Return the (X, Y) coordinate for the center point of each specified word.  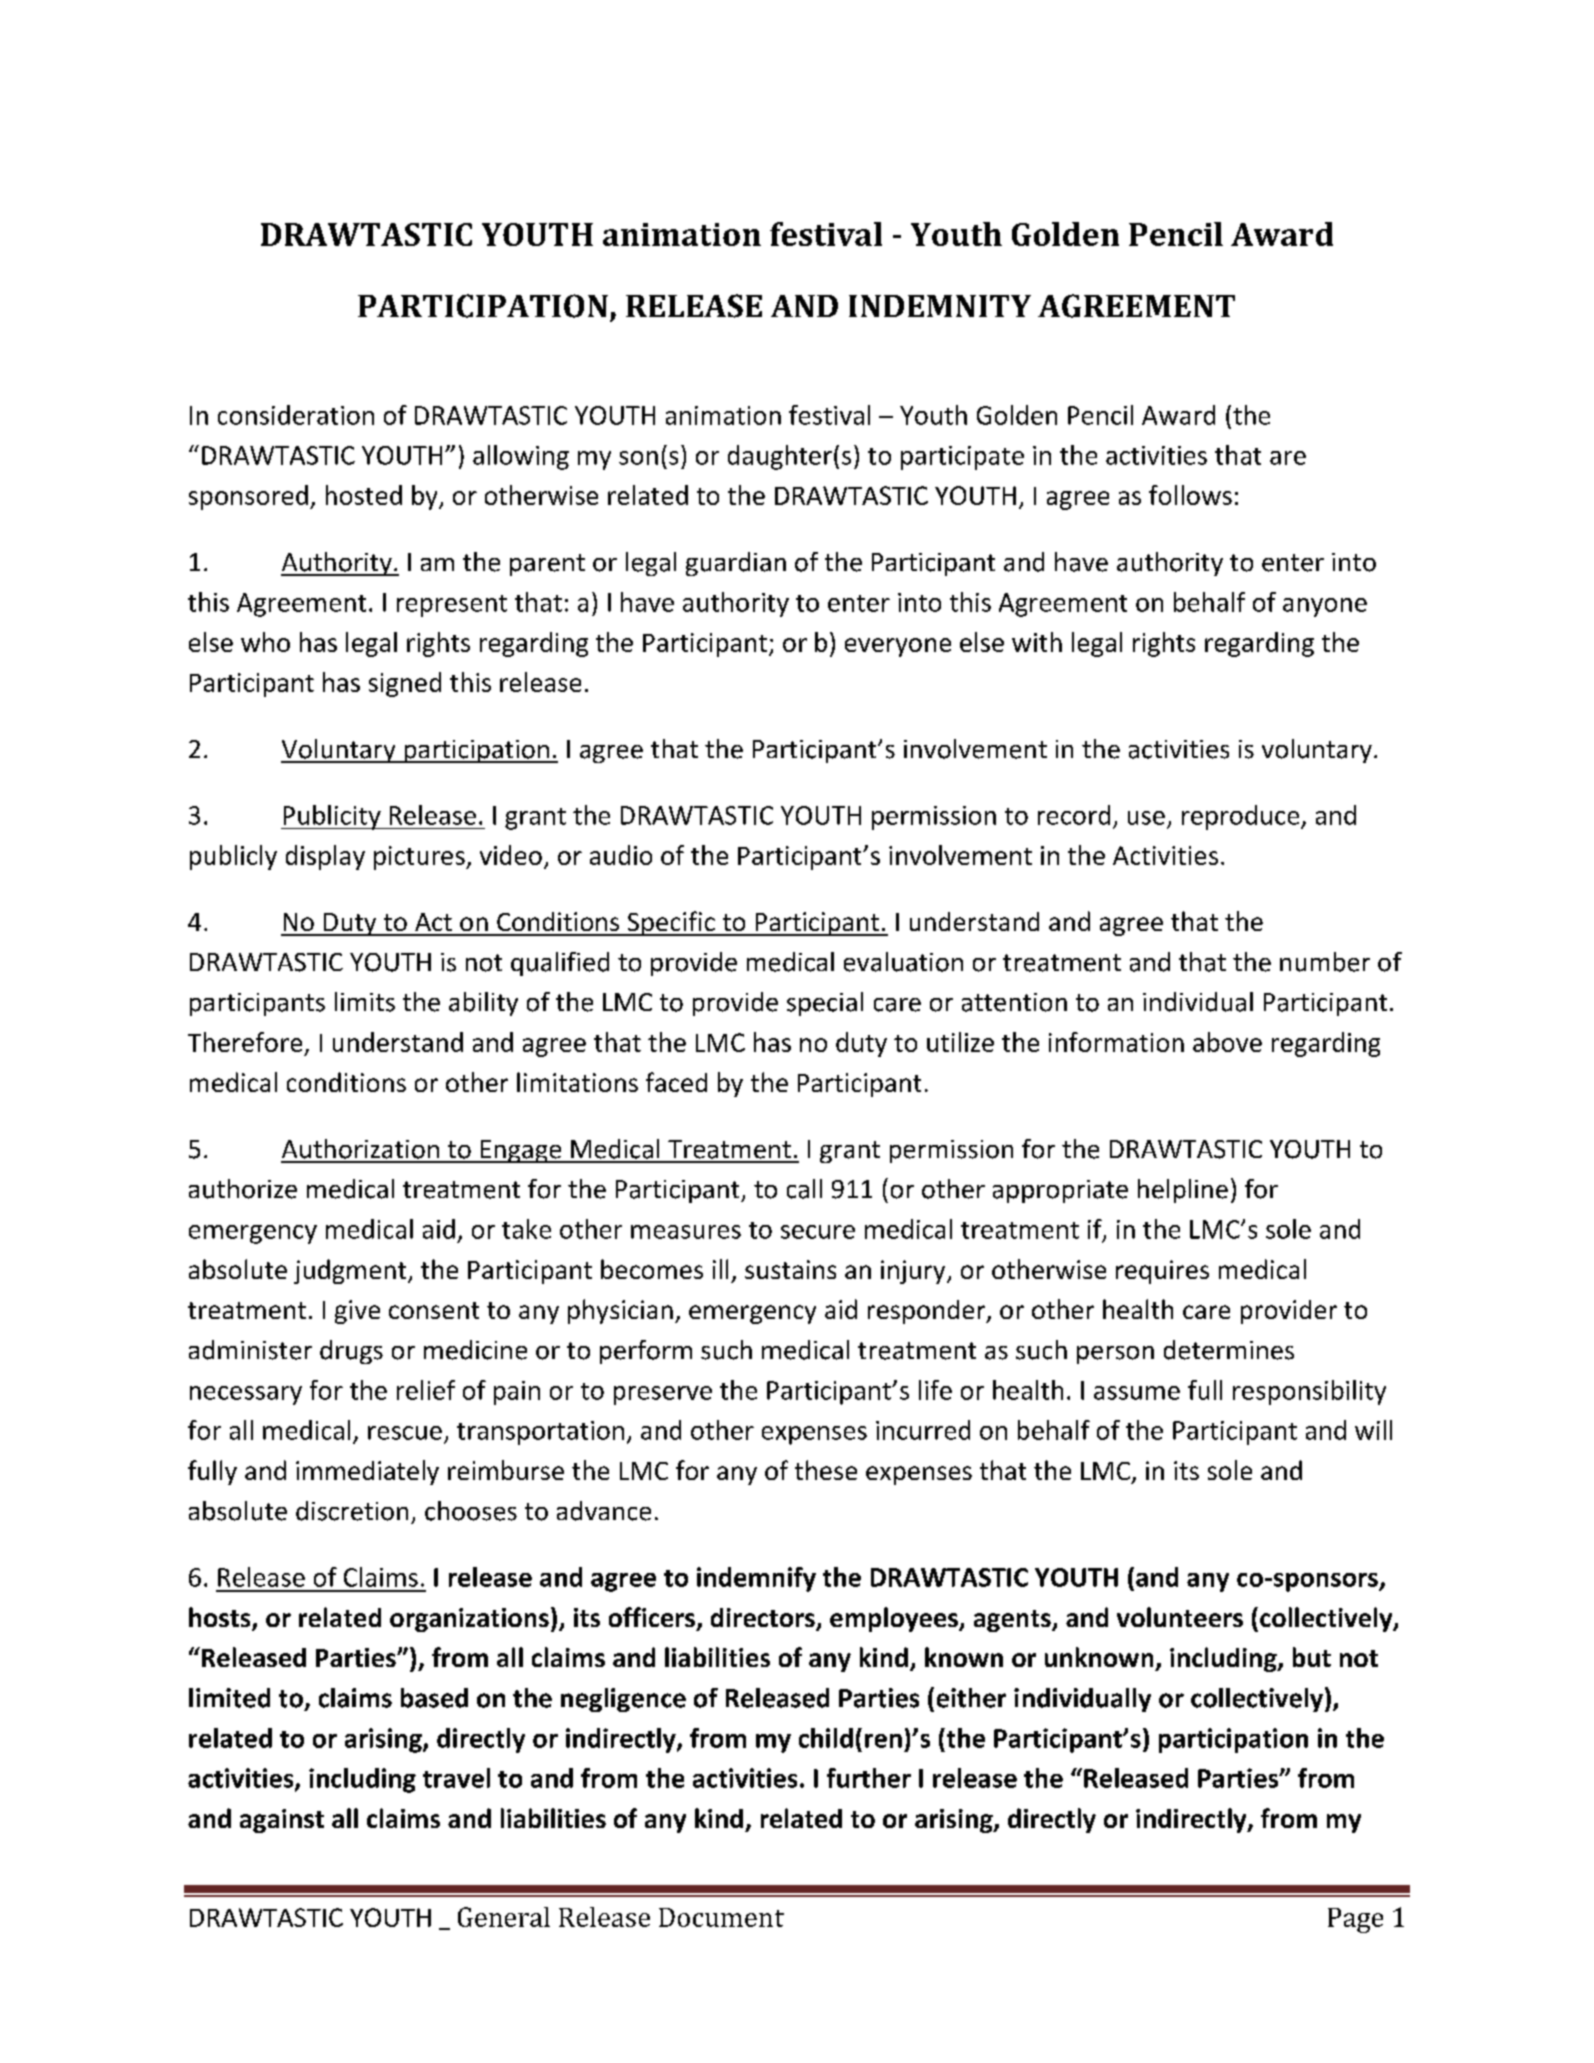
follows (1190, 495)
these (826, 1470)
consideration (296, 415)
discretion (352, 1511)
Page (1355, 1920)
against (282, 1821)
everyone (898, 647)
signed (405, 684)
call (804, 1189)
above (1227, 1042)
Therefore (245, 1042)
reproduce (1242, 817)
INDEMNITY (940, 306)
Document (721, 1917)
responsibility (1309, 1392)
